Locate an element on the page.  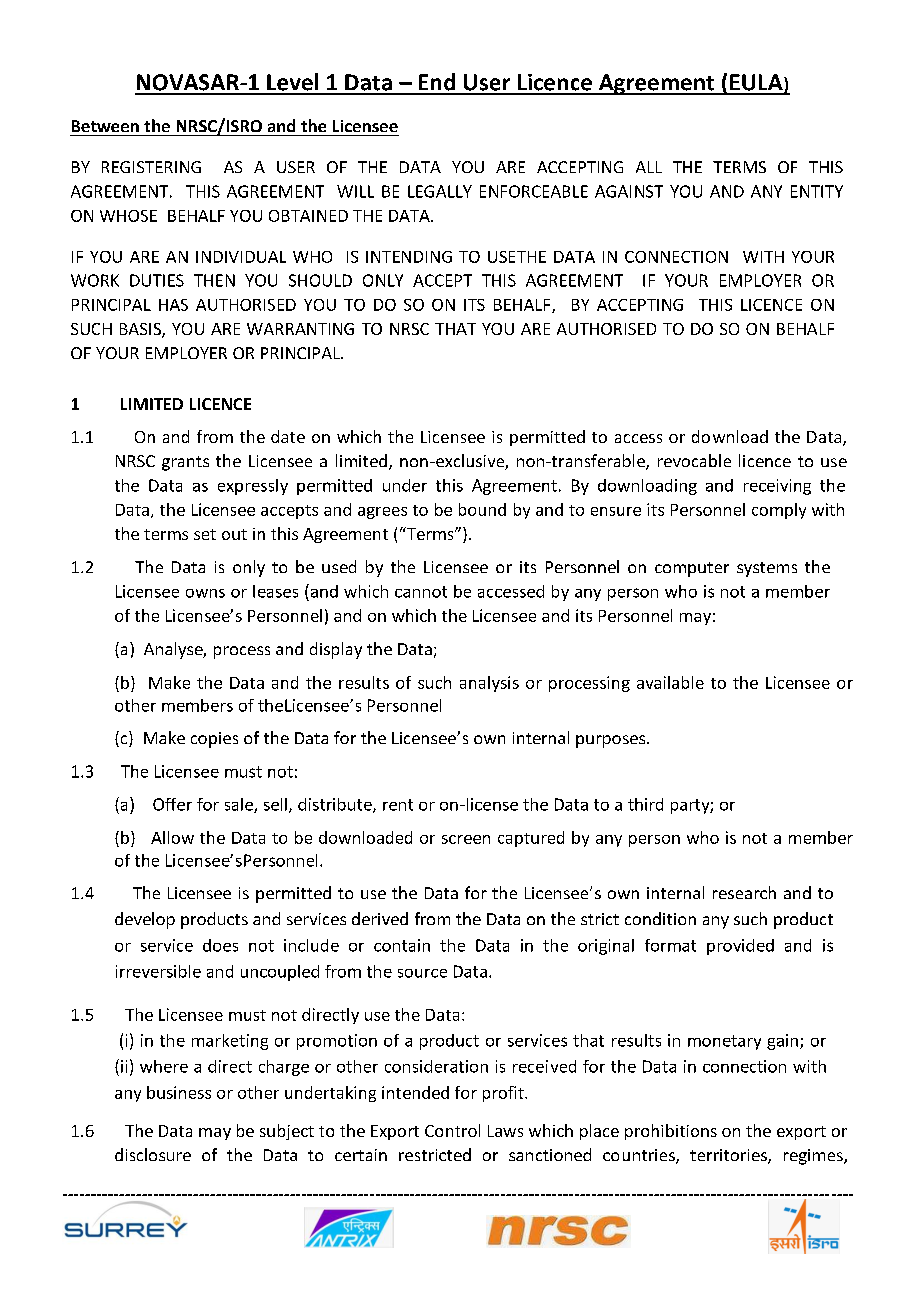
LEGALLY is located at coordinates (440, 191).
